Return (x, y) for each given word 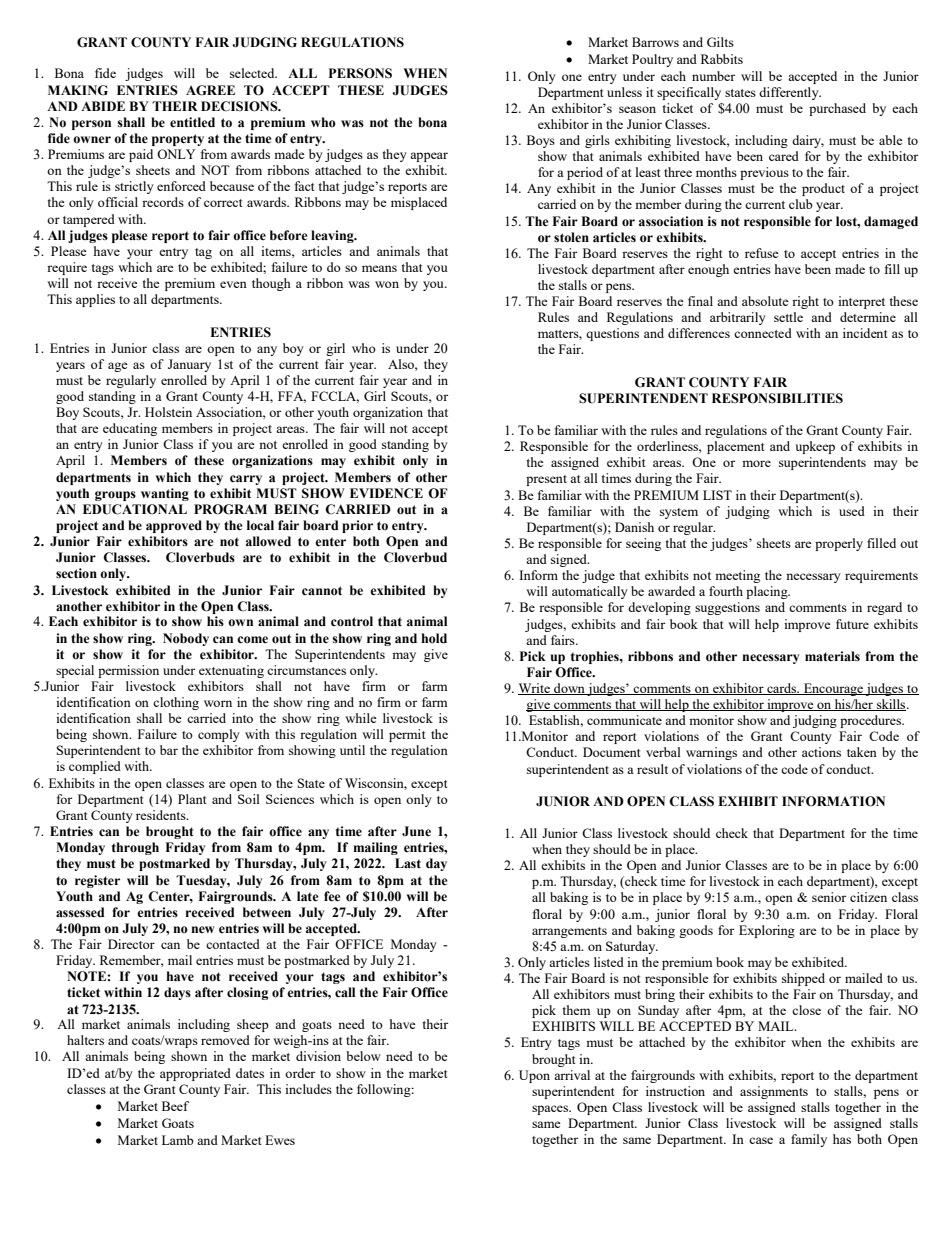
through (135, 848)
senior (829, 897)
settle (788, 317)
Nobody (186, 639)
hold (434, 638)
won (387, 284)
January (189, 365)
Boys (541, 141)
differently (790, 93)
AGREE (210, 90)
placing (768, 592)
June (416, 831)
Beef (175, 1106)
